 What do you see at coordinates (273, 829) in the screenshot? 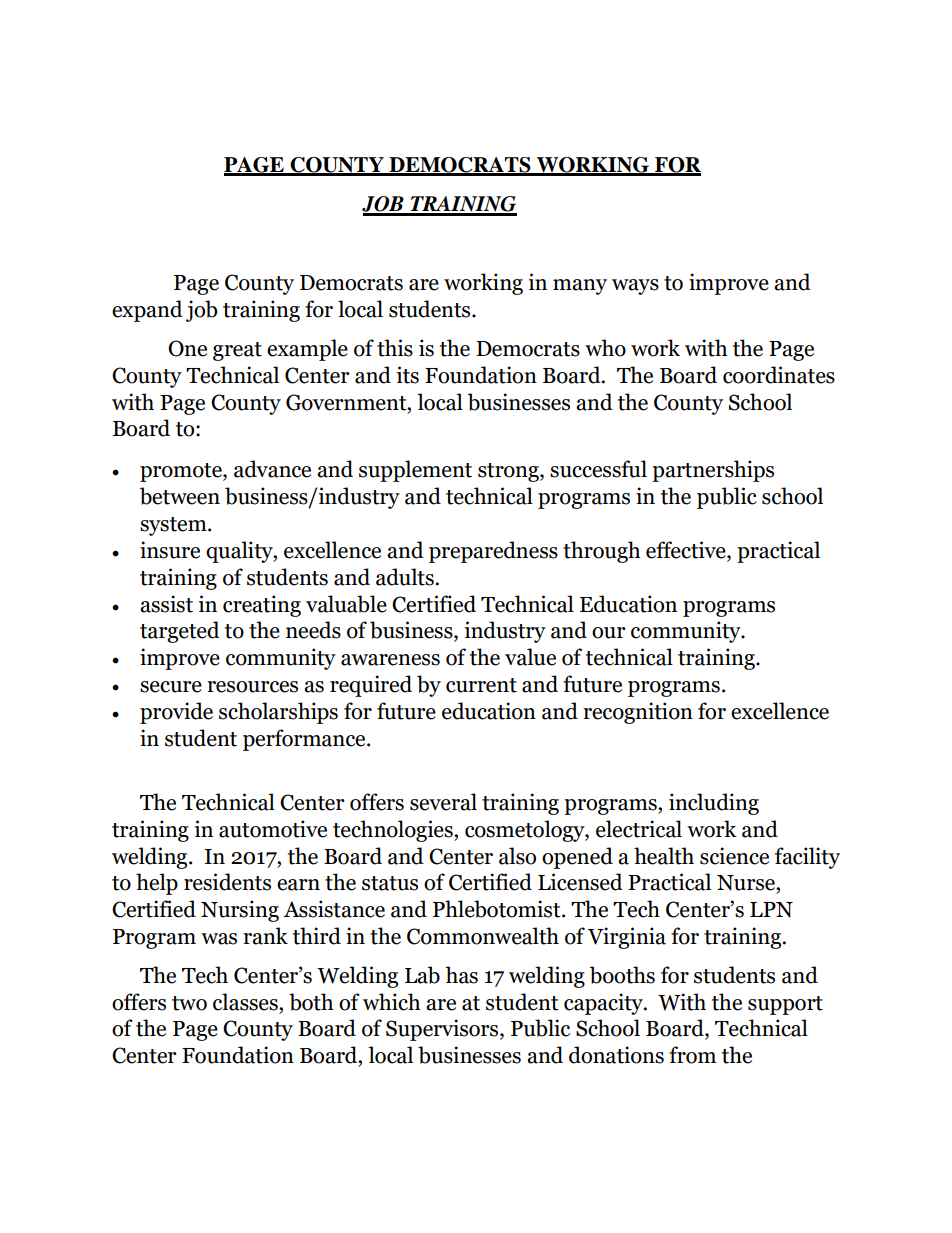
I see `automotive` at bounding box center [273, 829].
